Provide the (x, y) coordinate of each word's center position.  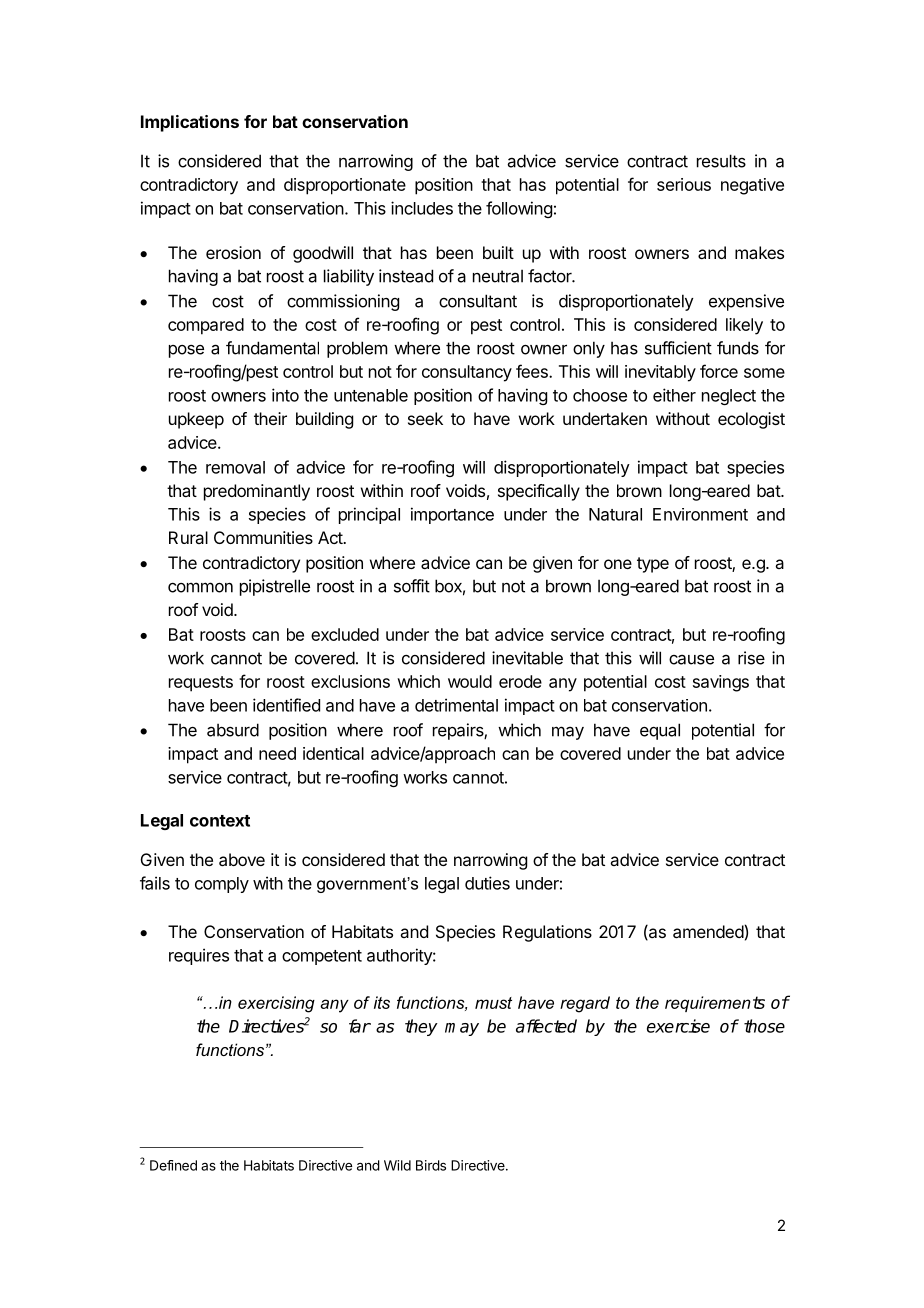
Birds (431, 1165)
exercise (678, 1026)
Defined (173, 1165)
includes (422, 208)
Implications (190, 123)
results (721, 161)
